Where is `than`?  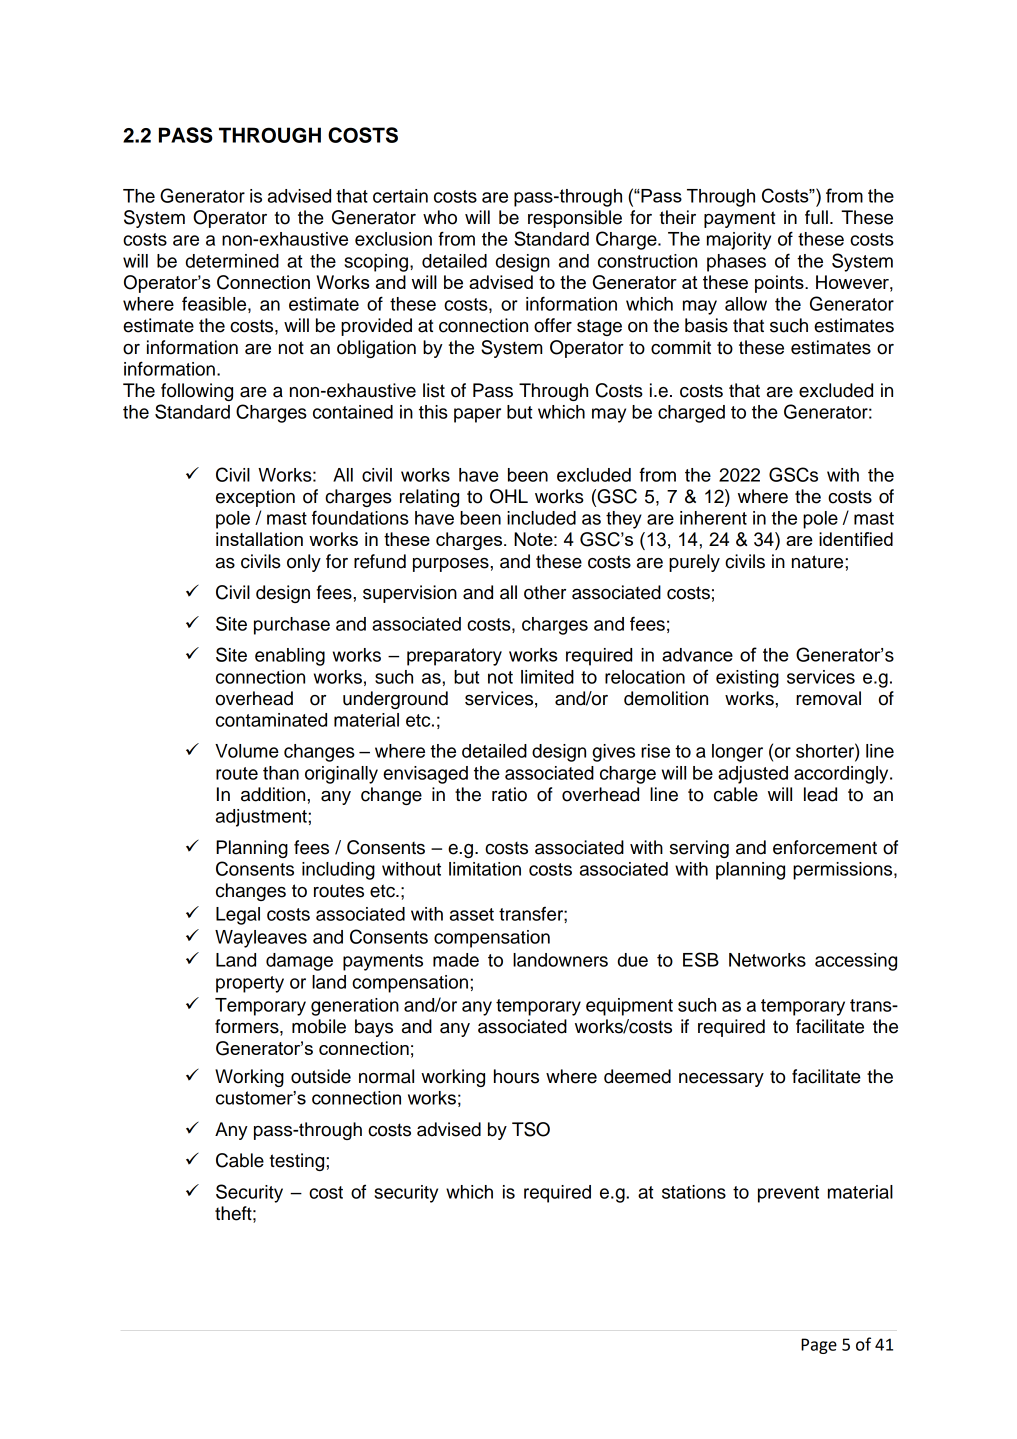
than is located at coordinates (281, 773).
